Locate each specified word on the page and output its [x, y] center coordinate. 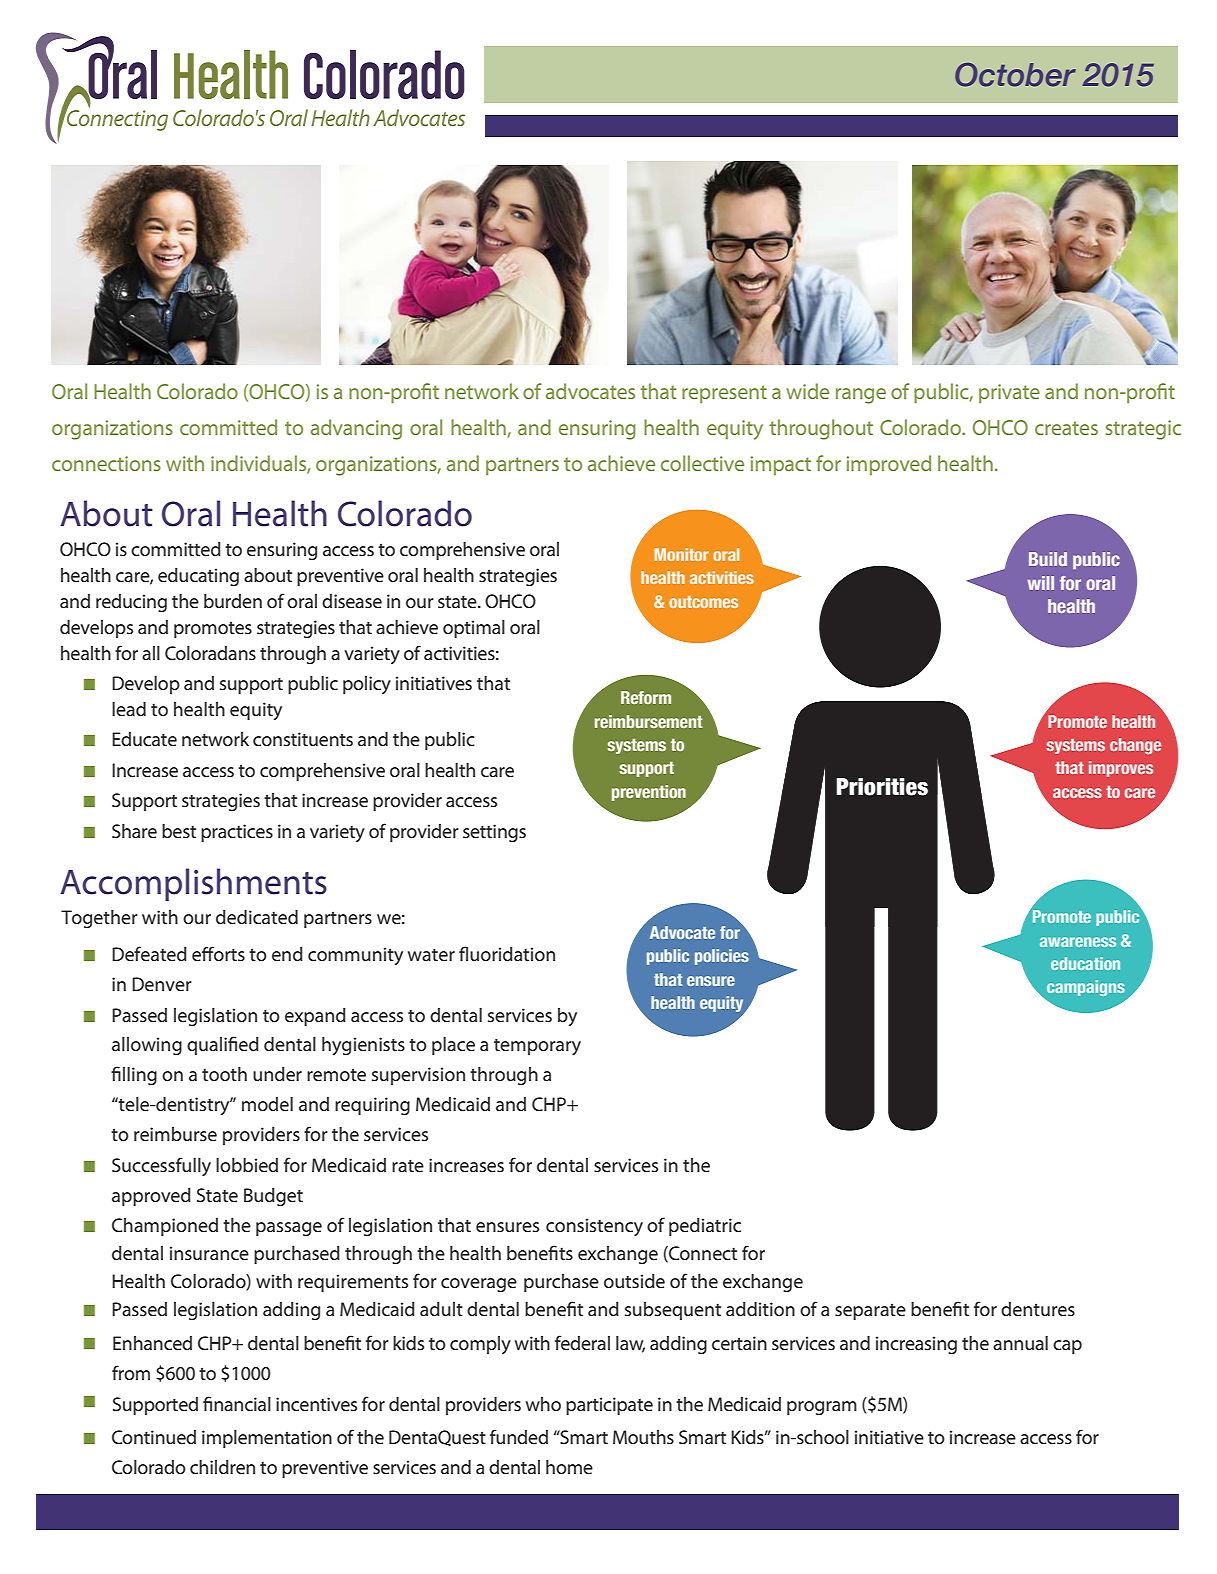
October [1015, 75]
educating [198, 577]
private [1009, 394]
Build [1048, 559]
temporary [537, 1047]
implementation [267, 1439]
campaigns [1086, 988]
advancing [356, 429]
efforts [218, 953]
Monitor [682, 554]
